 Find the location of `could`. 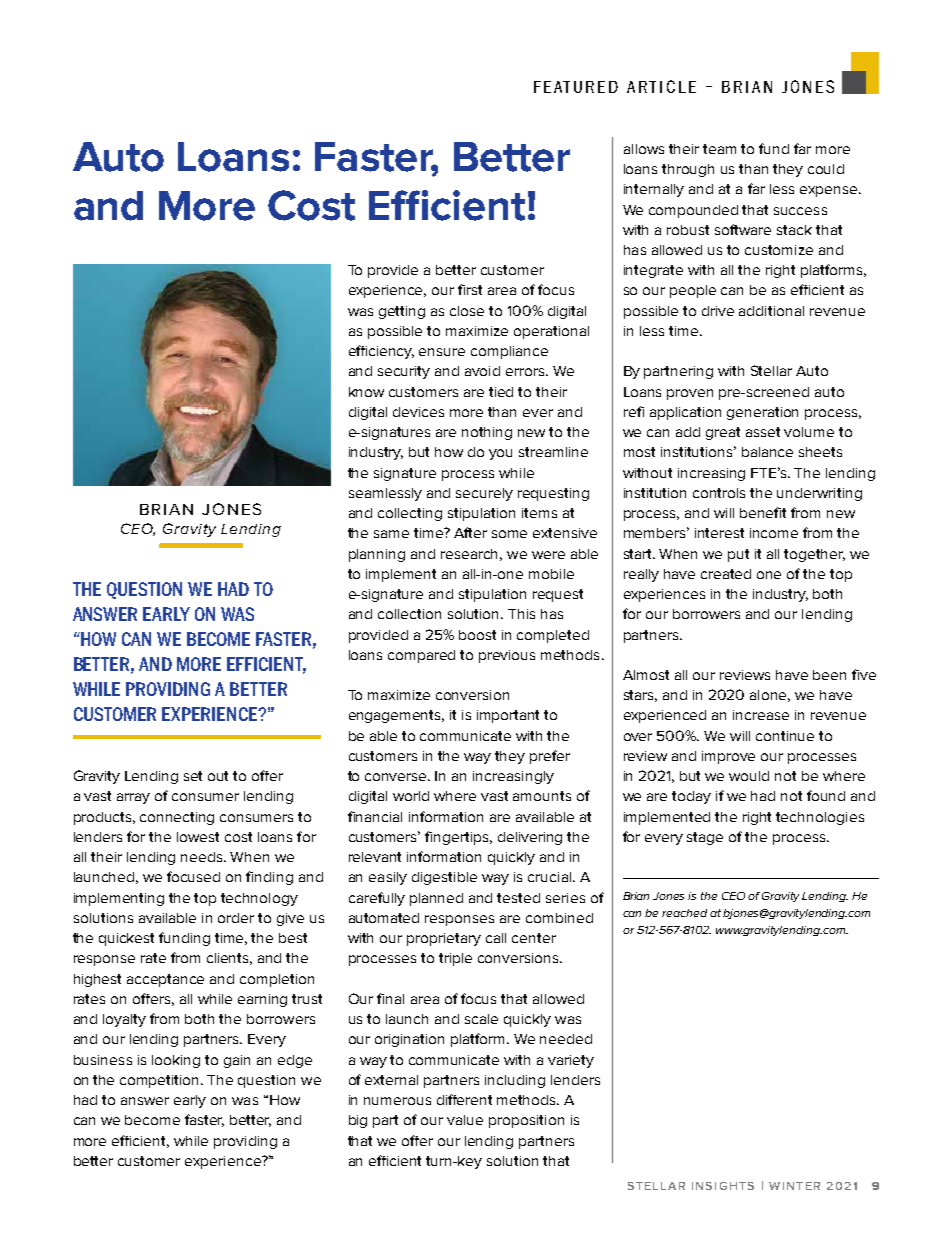

could is located at coordinates (826, 169).
